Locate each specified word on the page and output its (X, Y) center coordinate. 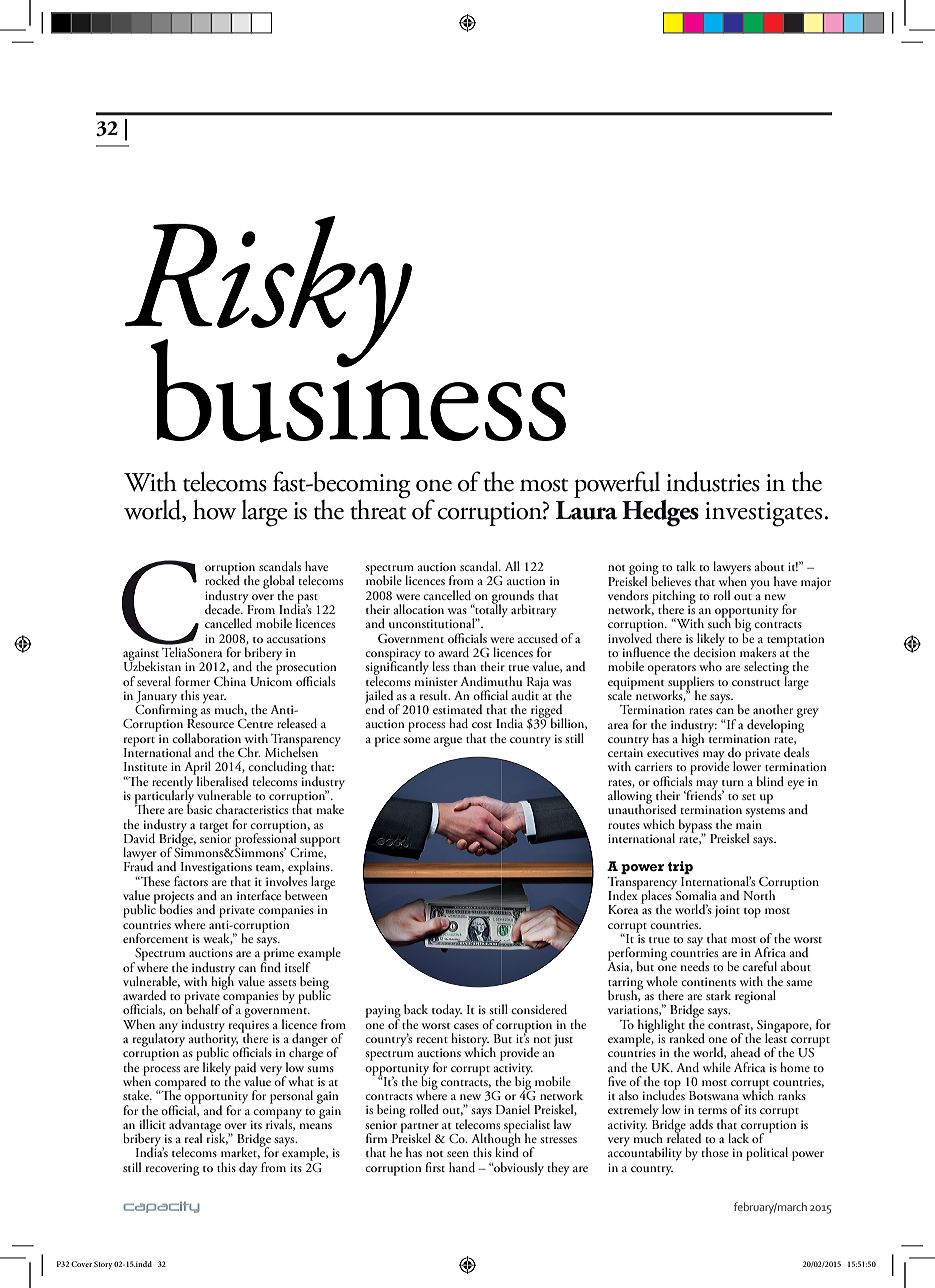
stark (718, 995)
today (447, 1011)
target (214, 829)
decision (714, 651)
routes (624, 826)
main (749, 824)
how (215, 509)
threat (379, 508)
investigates (763, 514)
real (193, 1138)
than (464, 666)
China (230, 681)
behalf (202, 1008)
